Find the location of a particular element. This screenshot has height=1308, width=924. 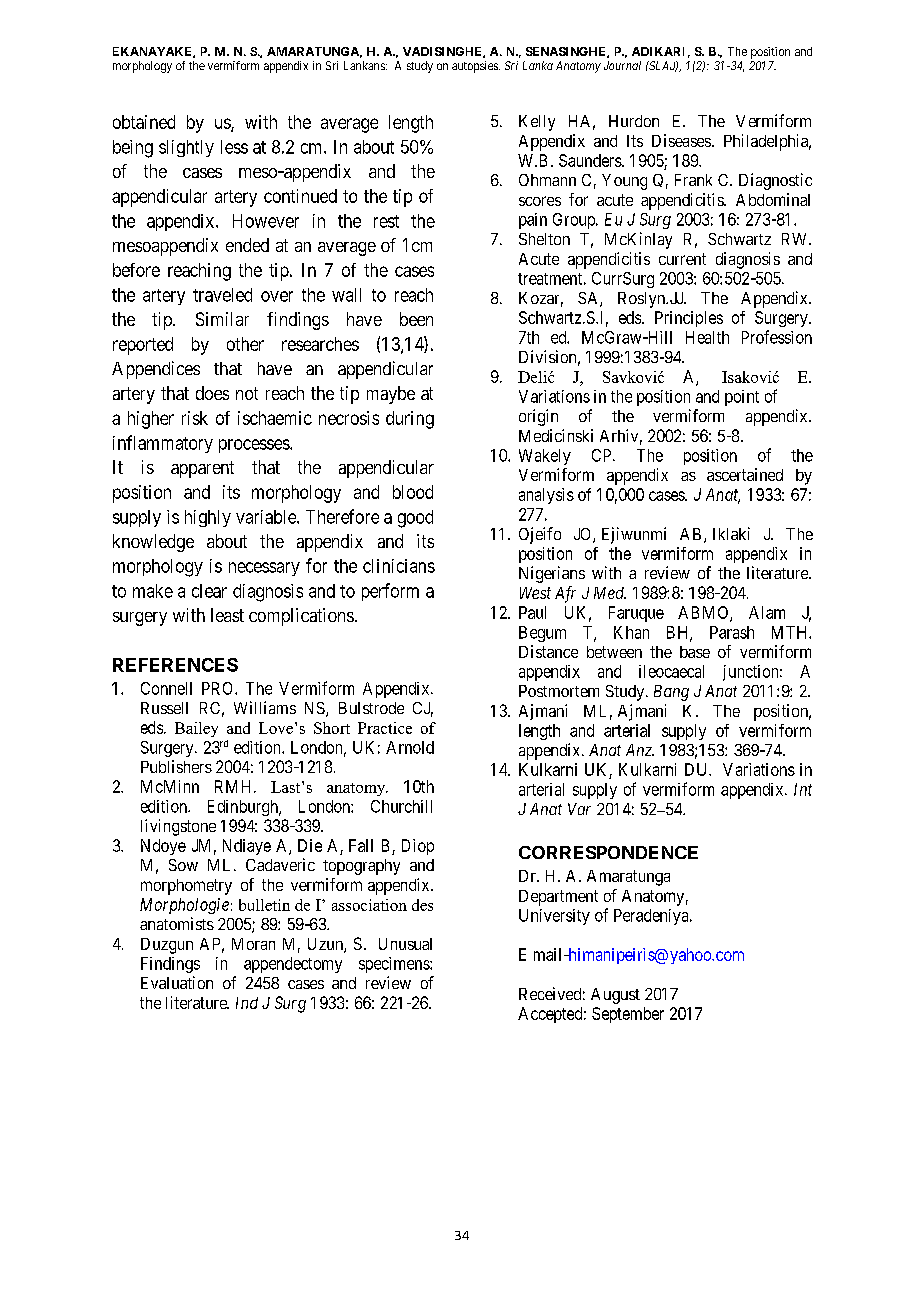

livingstone is located at coordinates (178, 827).
